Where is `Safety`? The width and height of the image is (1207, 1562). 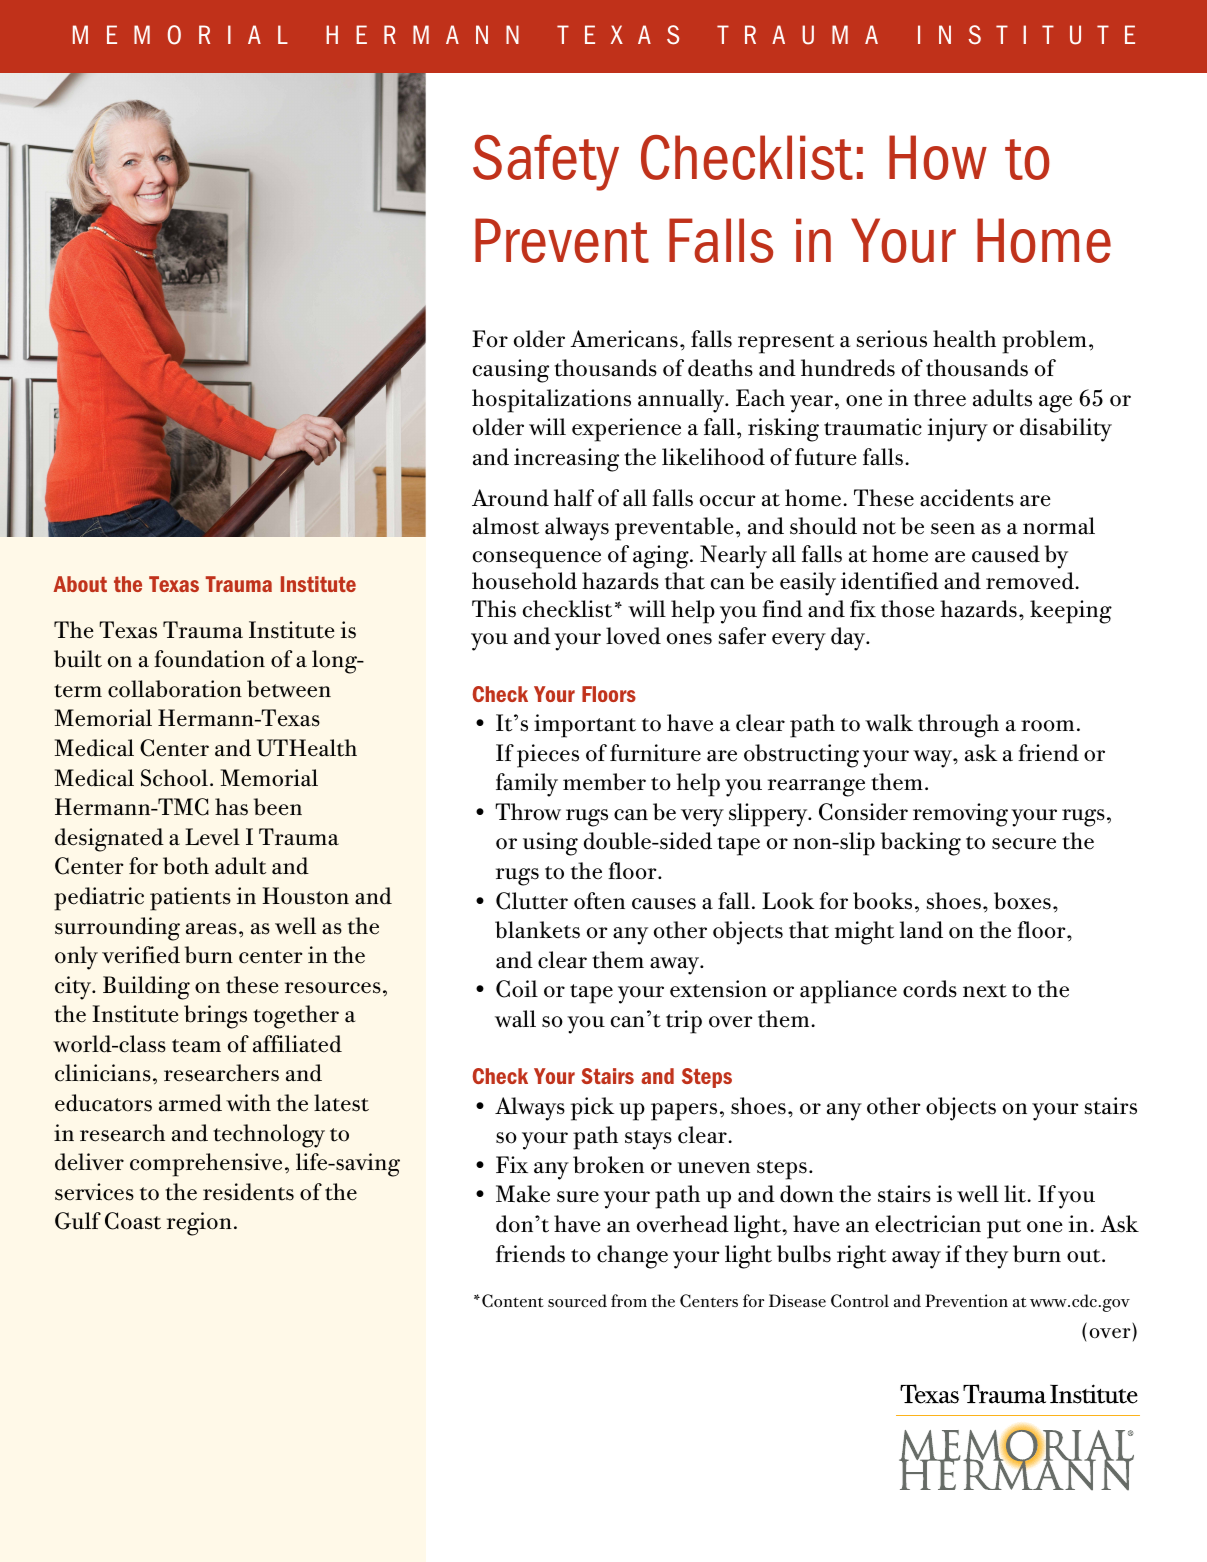
Safety is located at coordinates (546, 162).
